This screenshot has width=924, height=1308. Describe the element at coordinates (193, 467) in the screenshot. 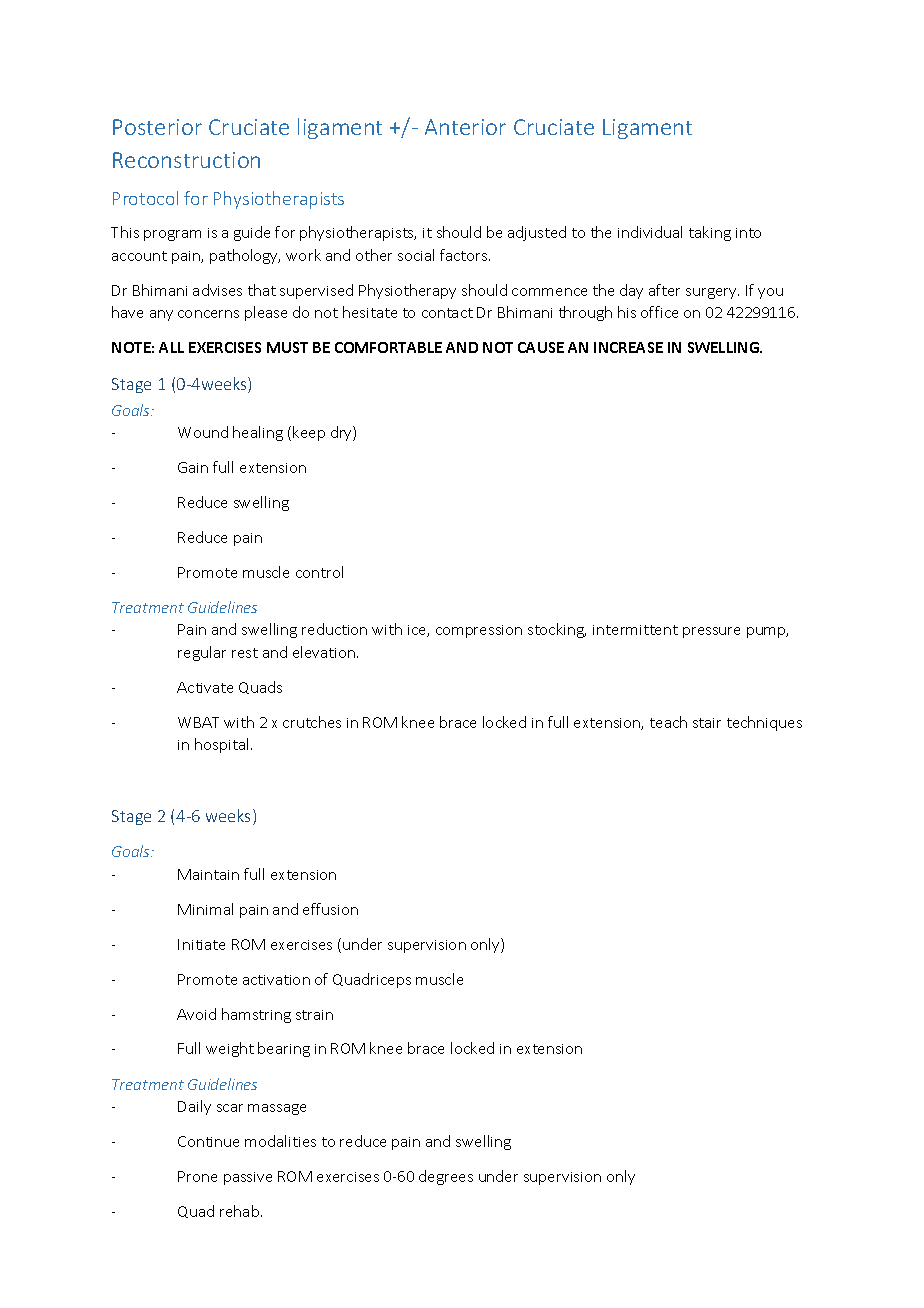

I see `Gain` at that location.
